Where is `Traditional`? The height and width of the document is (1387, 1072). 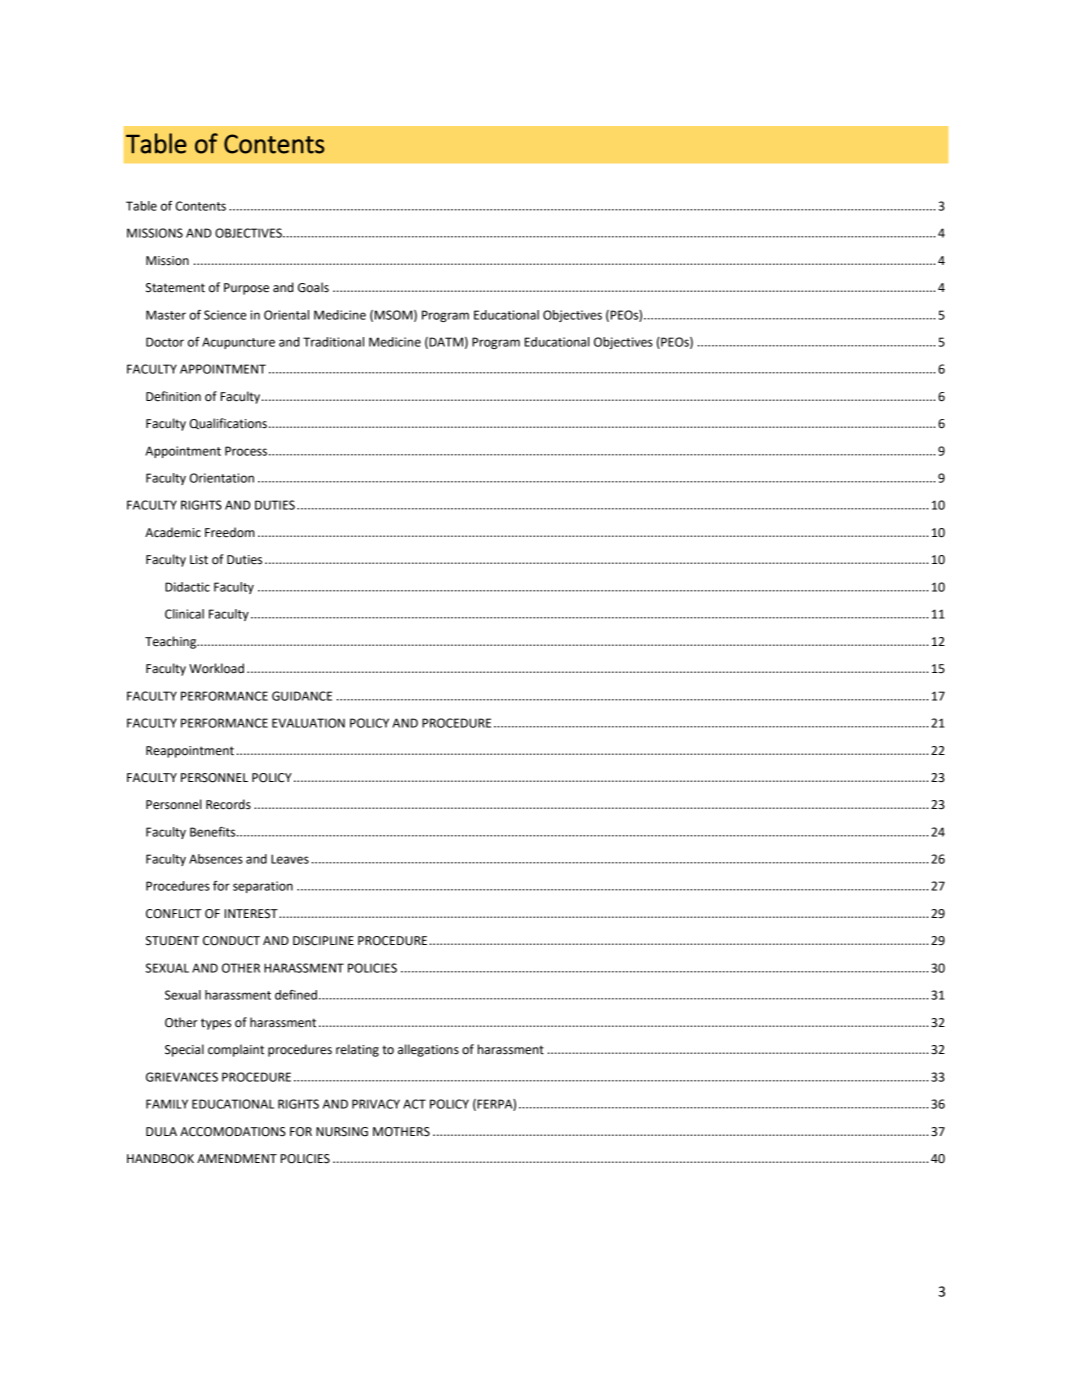 Traditional is located at coordinates (333, 342).
